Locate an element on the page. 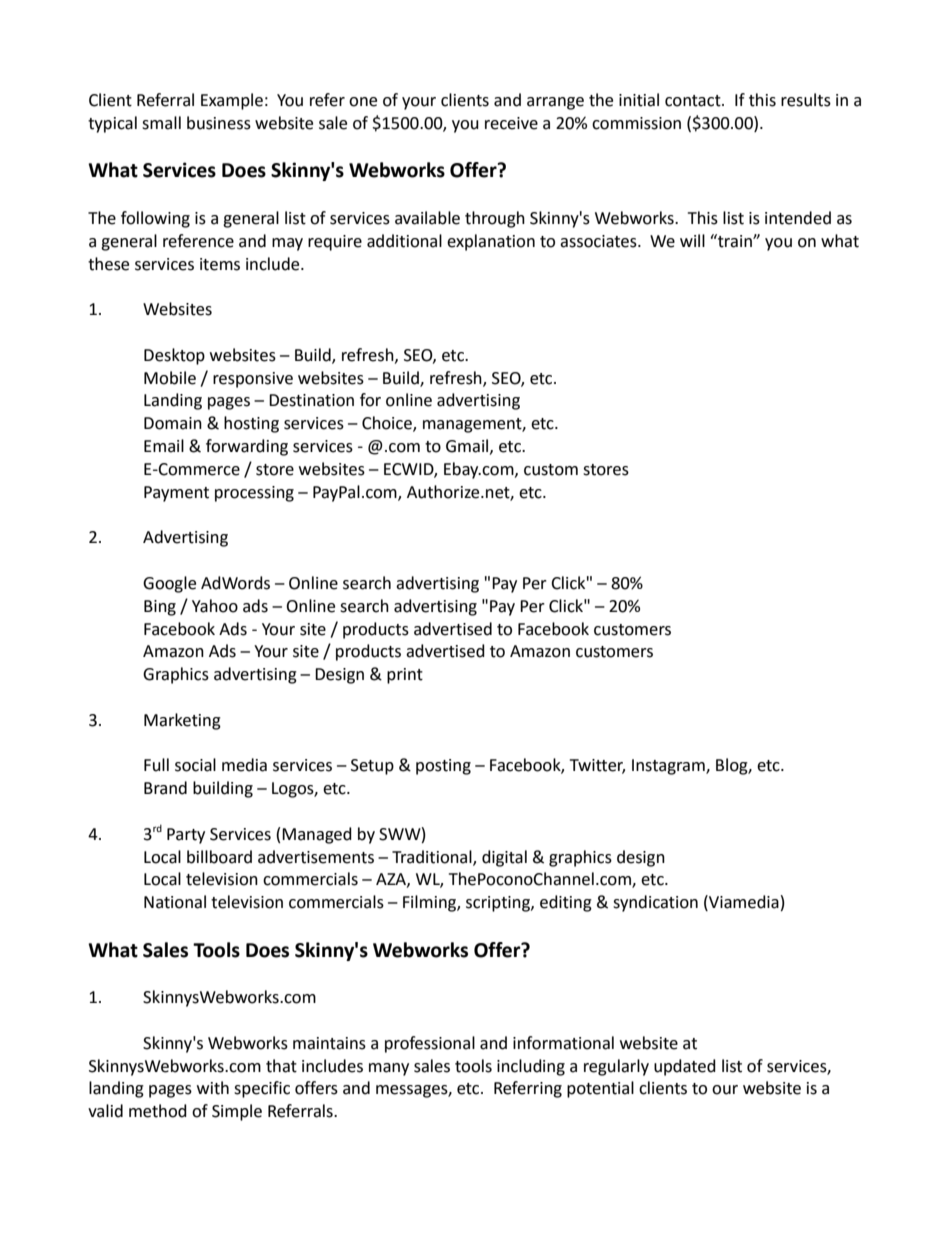  Instagram is located at coordinates (669, 767).
